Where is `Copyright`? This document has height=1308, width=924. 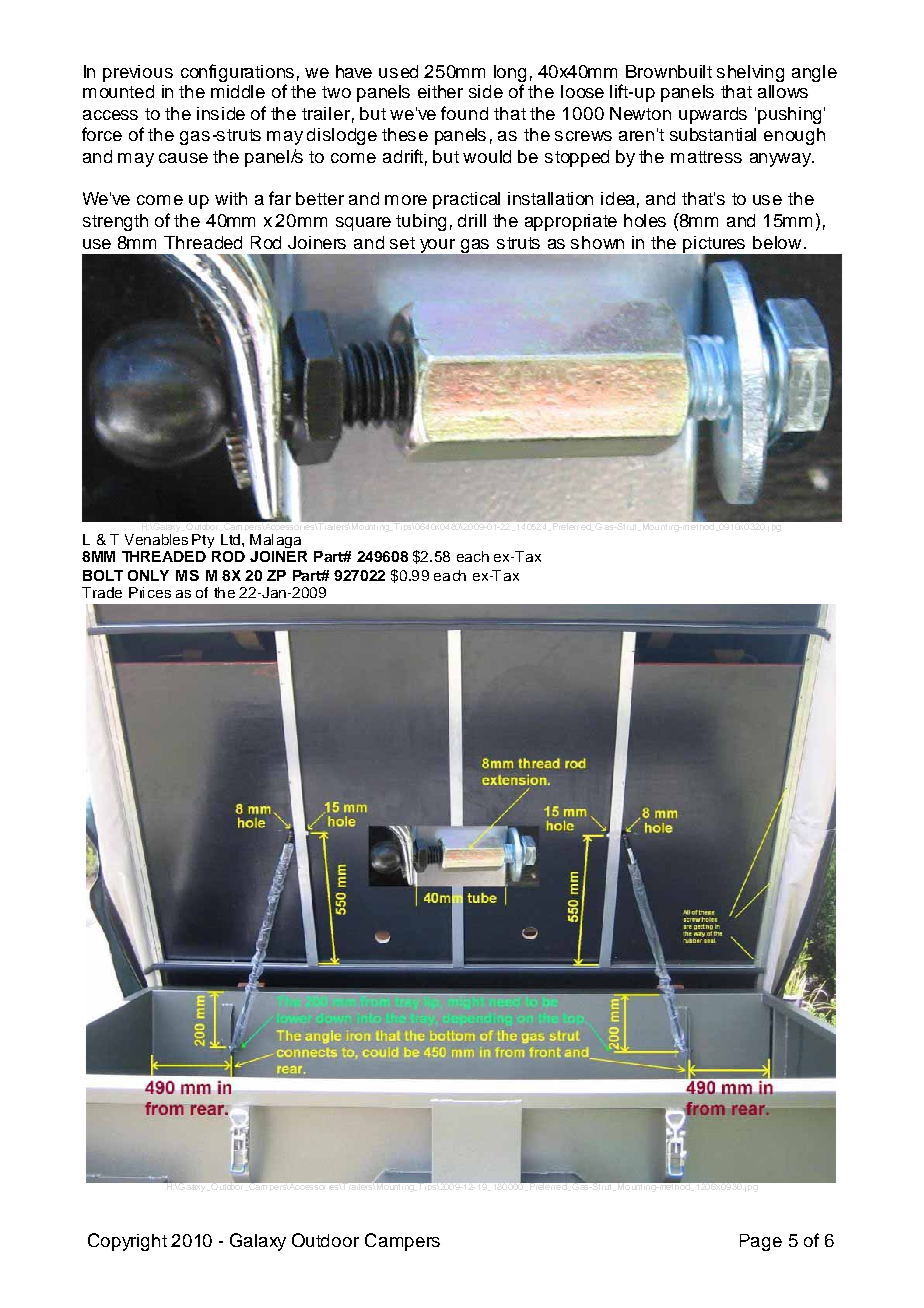 Copyright is located at coordinates (127, 1242).
